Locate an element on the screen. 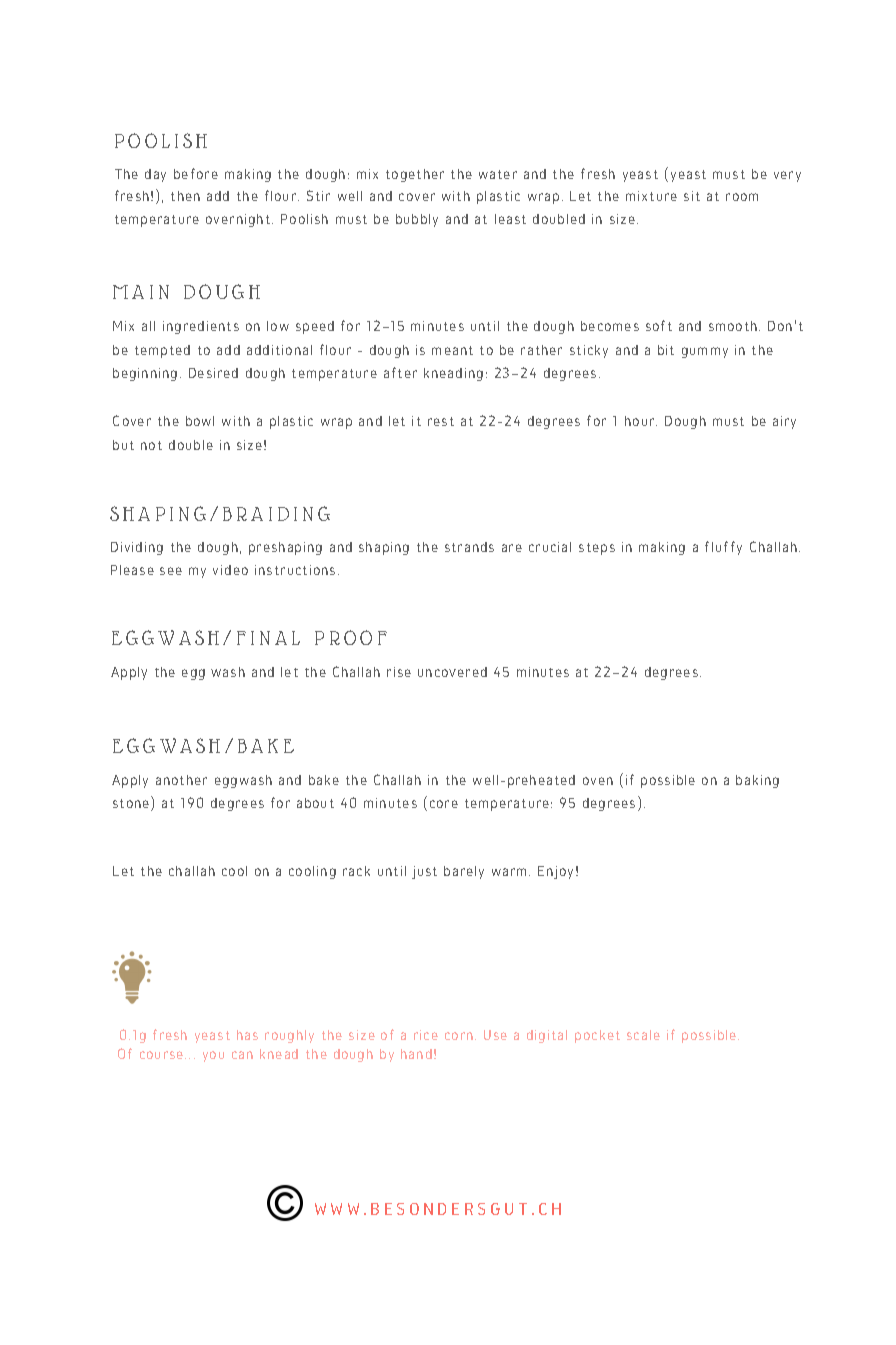 The image size is (896, 1345). rise is located at coordinates (399, 672).
